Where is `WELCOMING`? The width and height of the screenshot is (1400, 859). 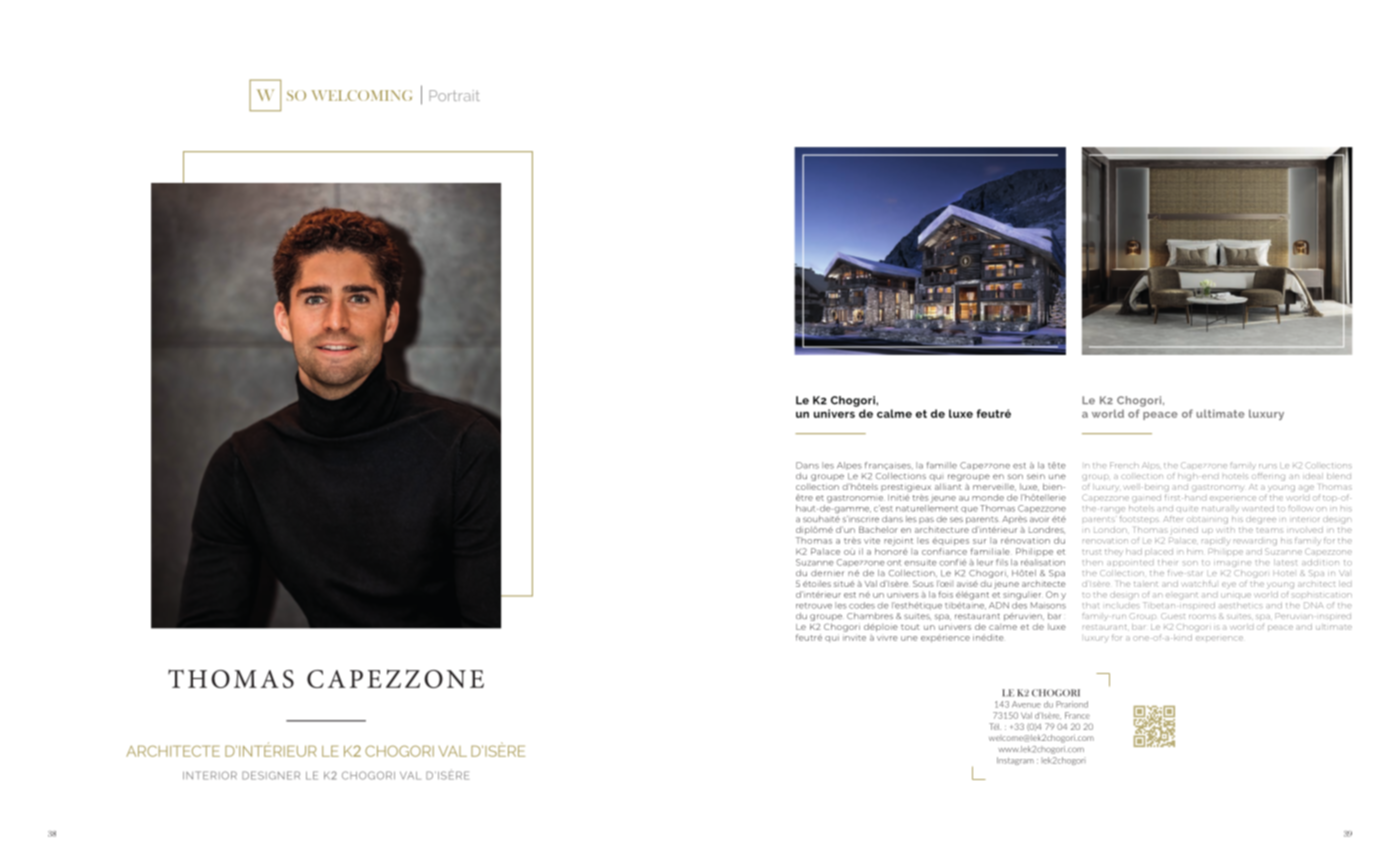 WELCOMING is located at coordinates (362, 95).
